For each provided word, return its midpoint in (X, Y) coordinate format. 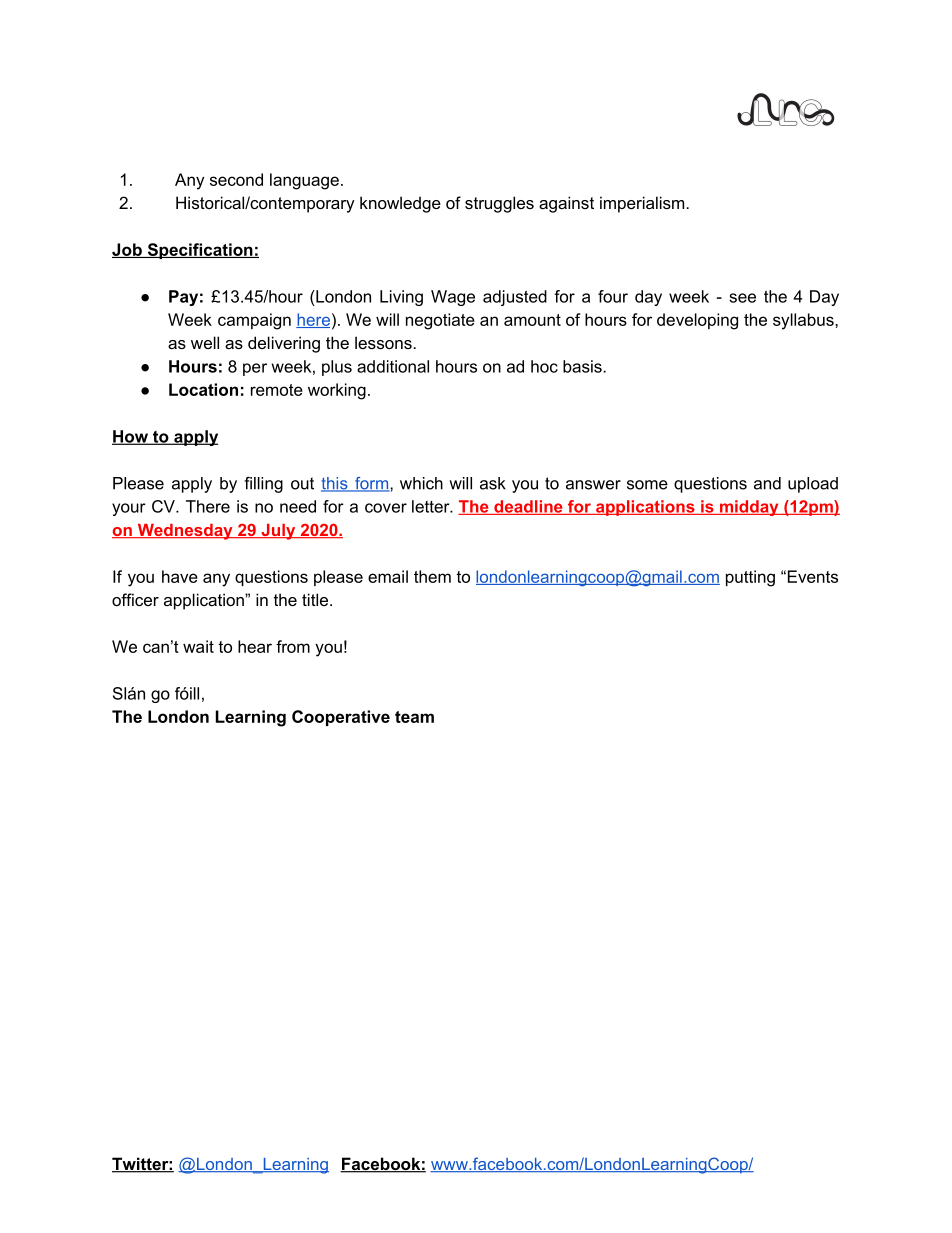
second (236, 179)
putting (750, 578)
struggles (499, 204)
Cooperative (341, 718)
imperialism (643, 204)
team (414, 717)
